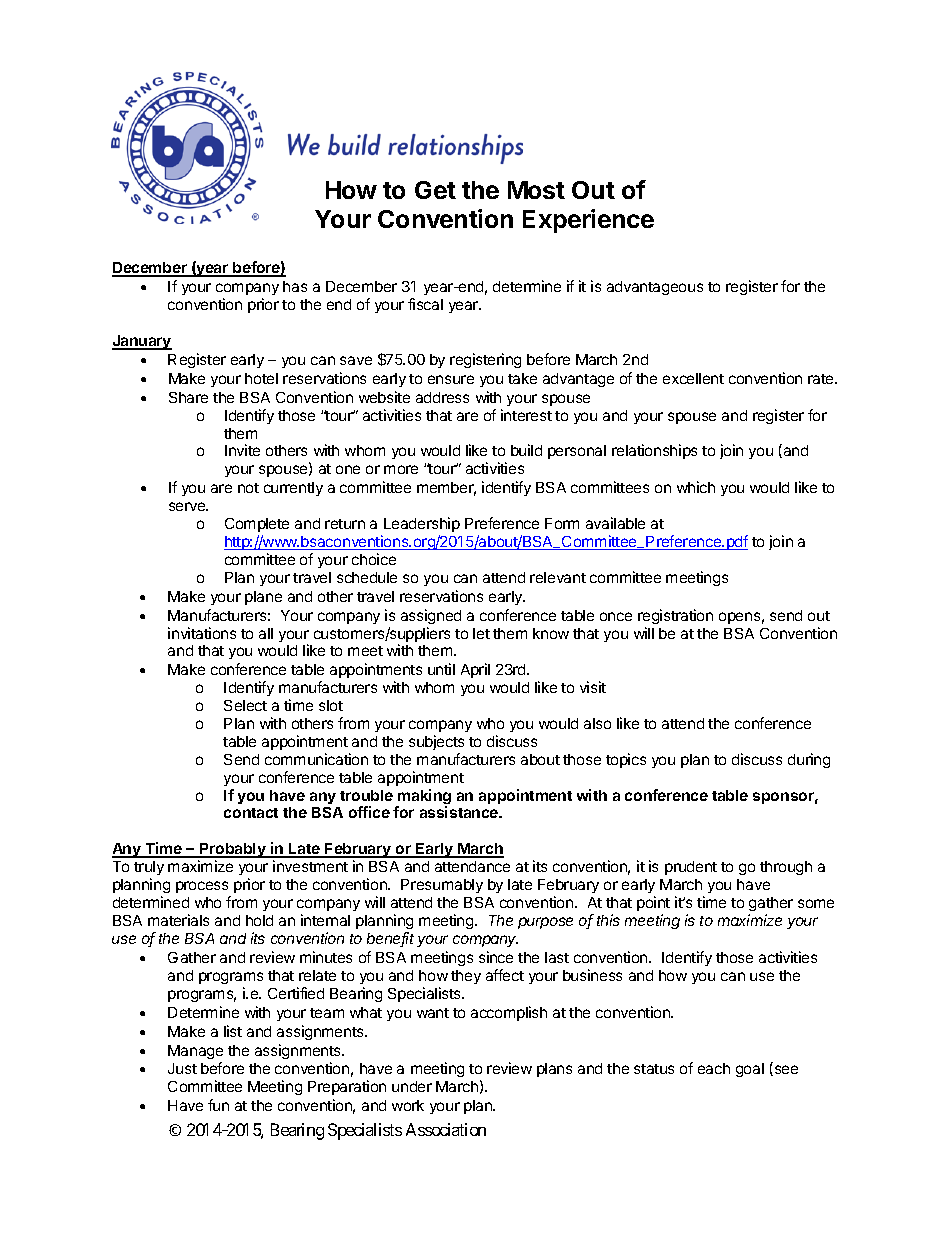 The height and width of the document is (1233, 952). I want to click on interest, so click(526, 415).
